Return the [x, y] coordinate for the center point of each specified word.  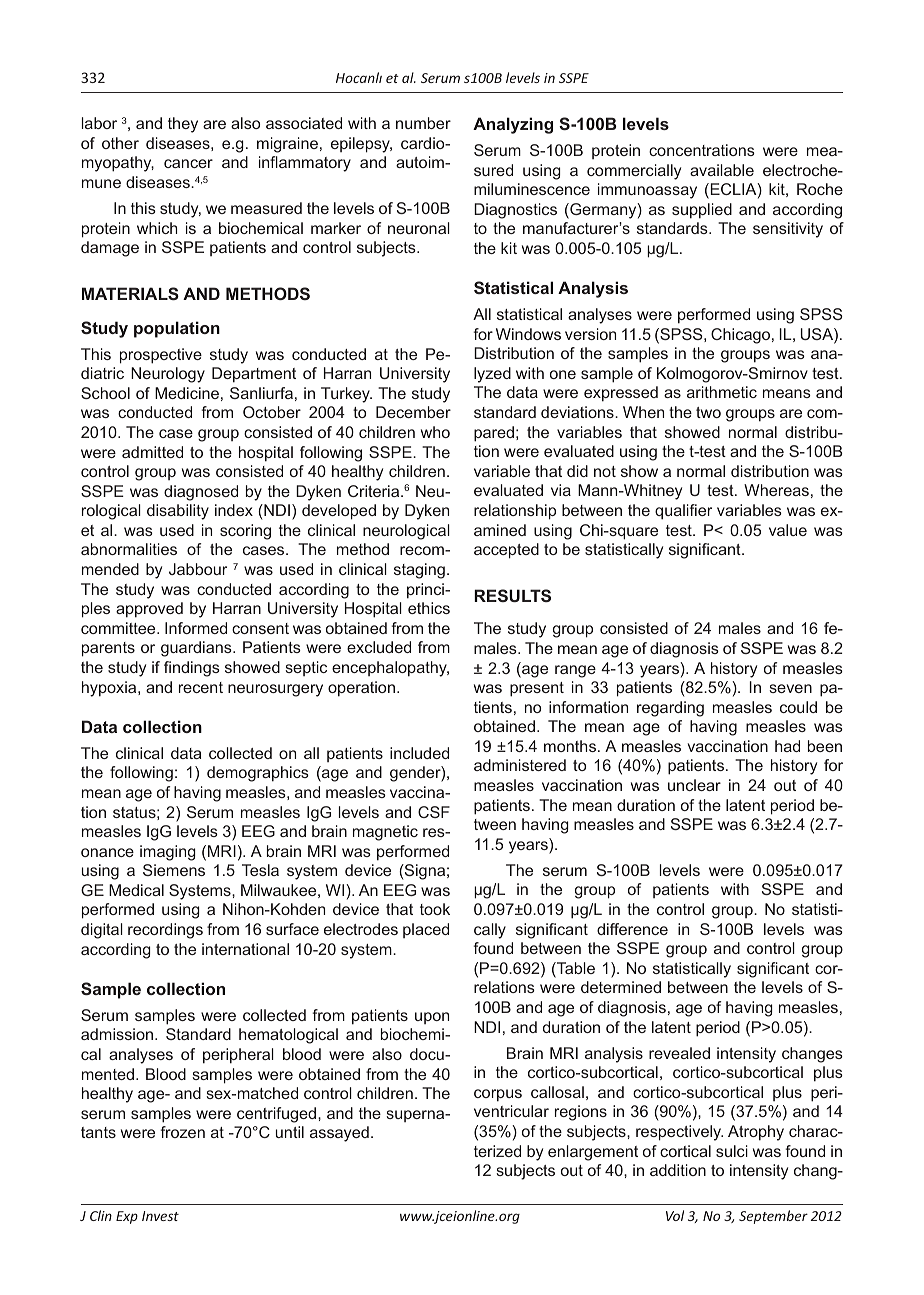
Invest [160, 1216]
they [183, 125]
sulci [732, 1151]
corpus [498, 1095]
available [722, 170]
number [423, 123]
